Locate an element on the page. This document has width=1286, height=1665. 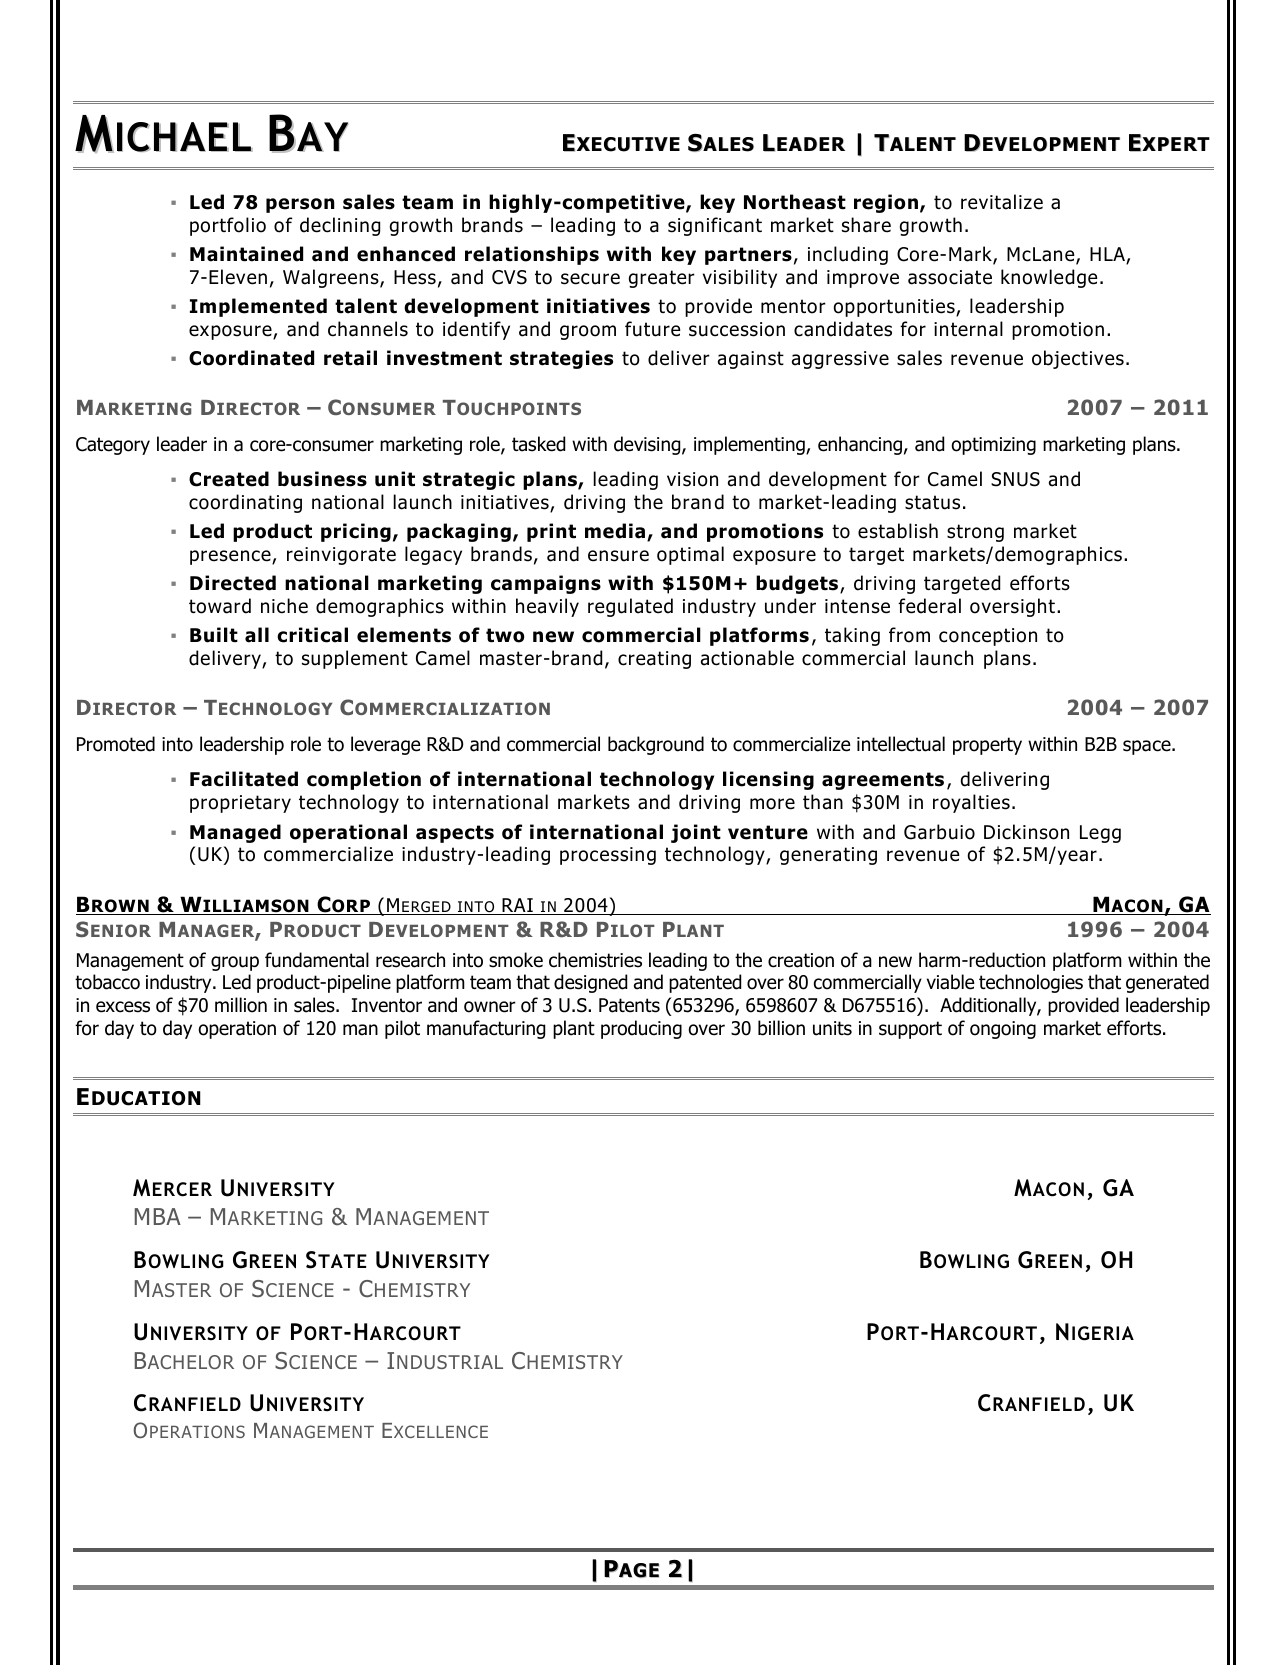
strong is located at coordinates (975, 533).
